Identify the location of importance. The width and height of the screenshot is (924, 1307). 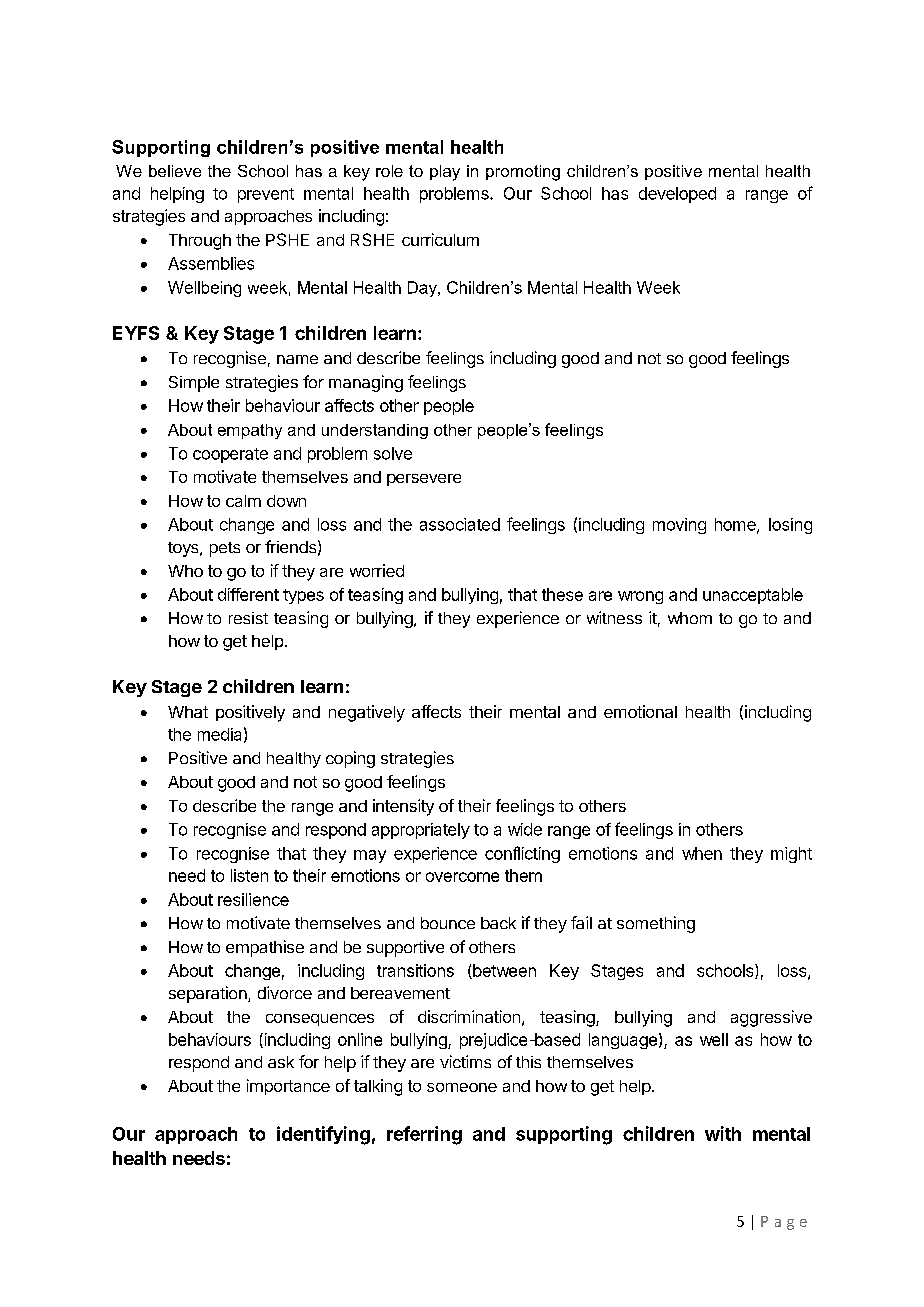
(288, 1087).
